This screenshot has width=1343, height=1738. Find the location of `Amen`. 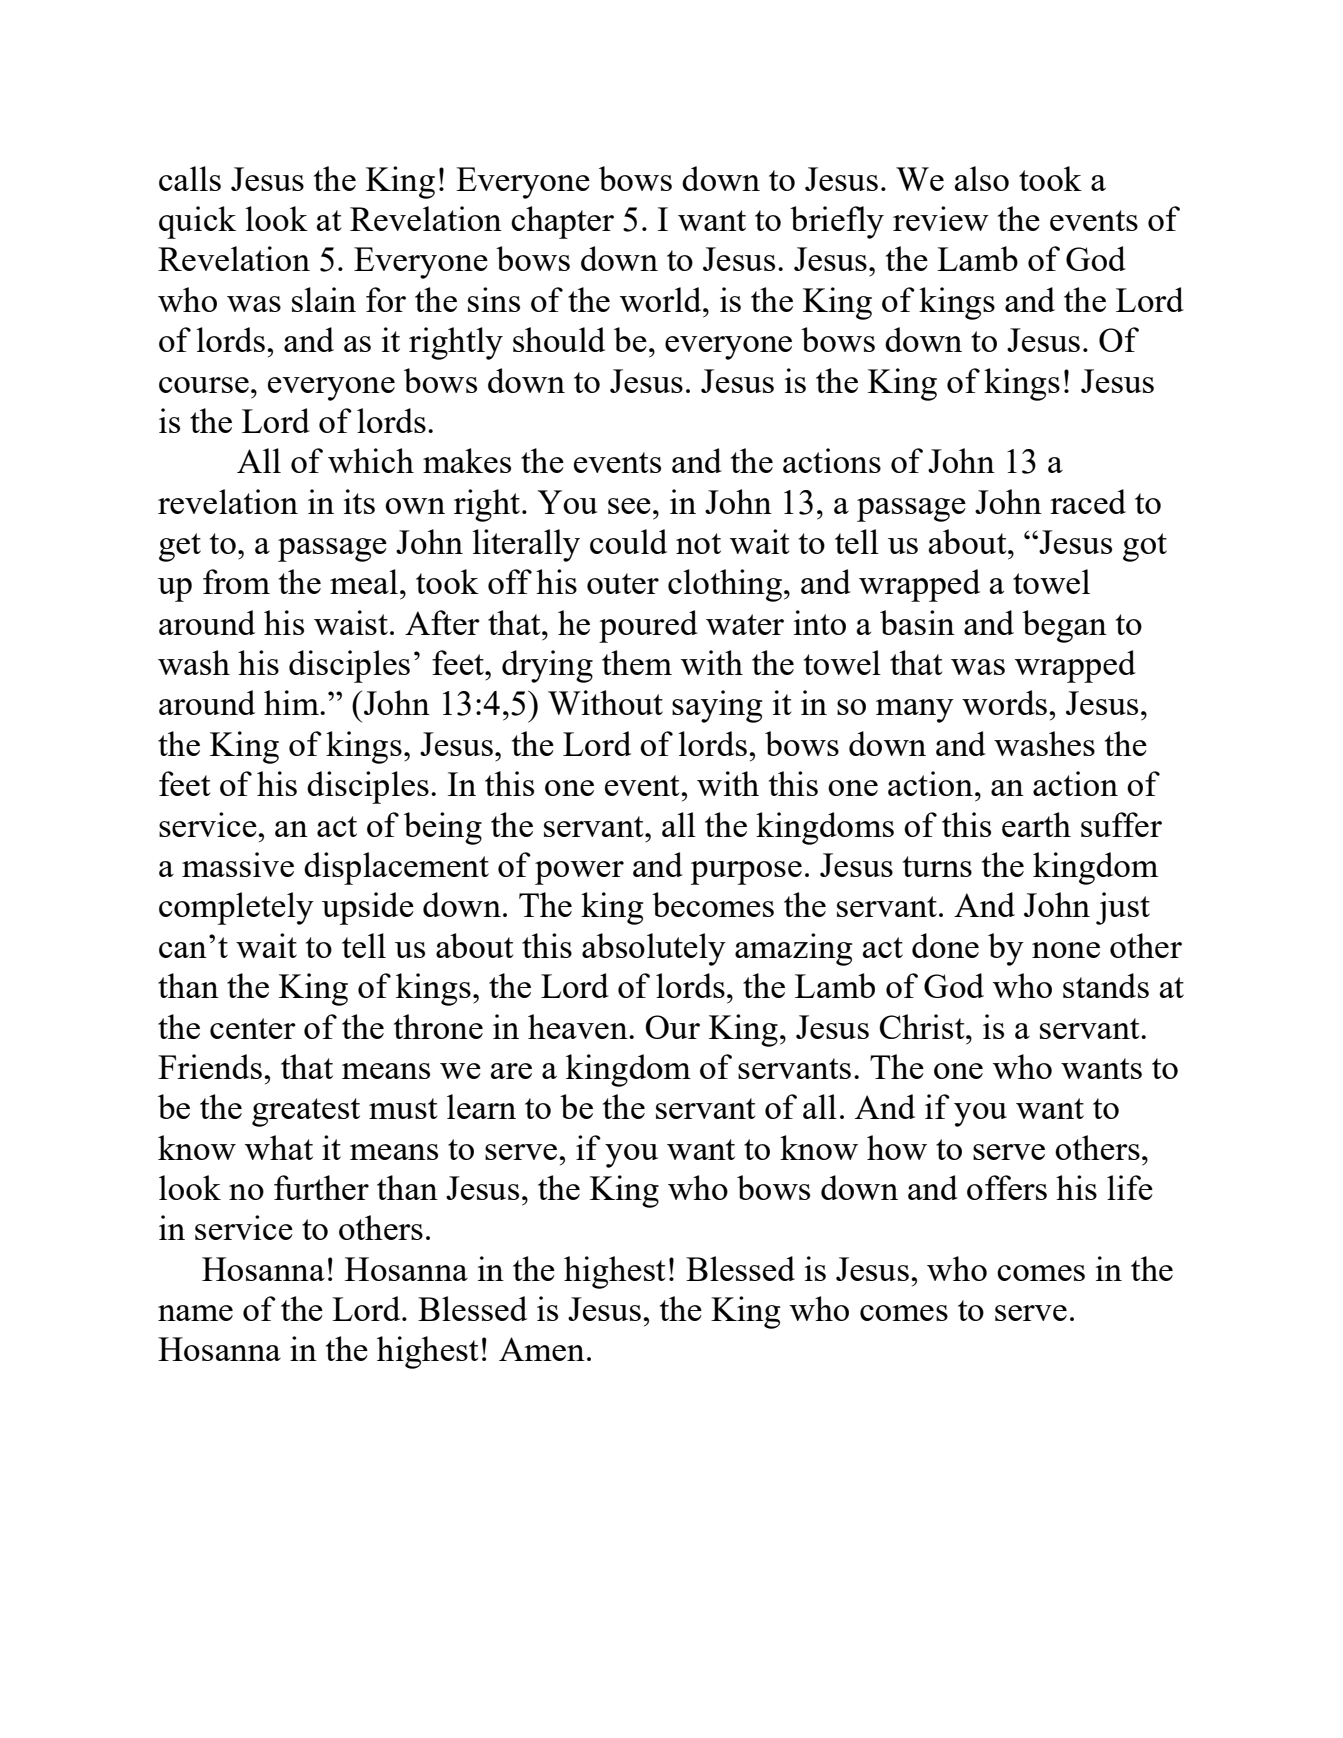

Amen is located at coordinates (542, 1349).
